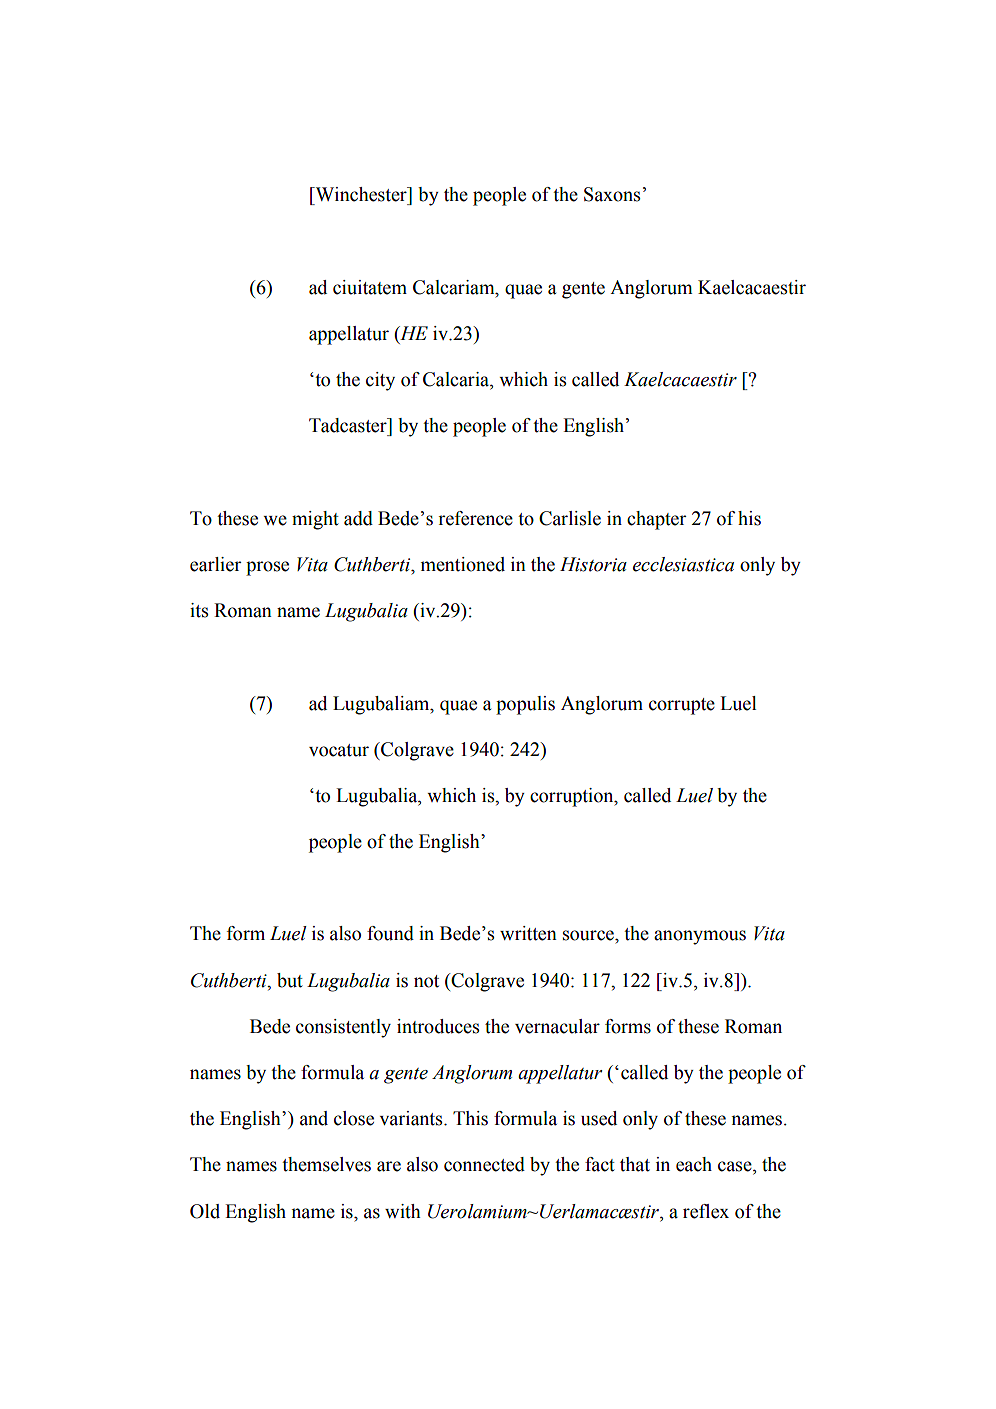 The width and height of the image is (996, 1409). I want to click on Saxons, so click(612, 194).
